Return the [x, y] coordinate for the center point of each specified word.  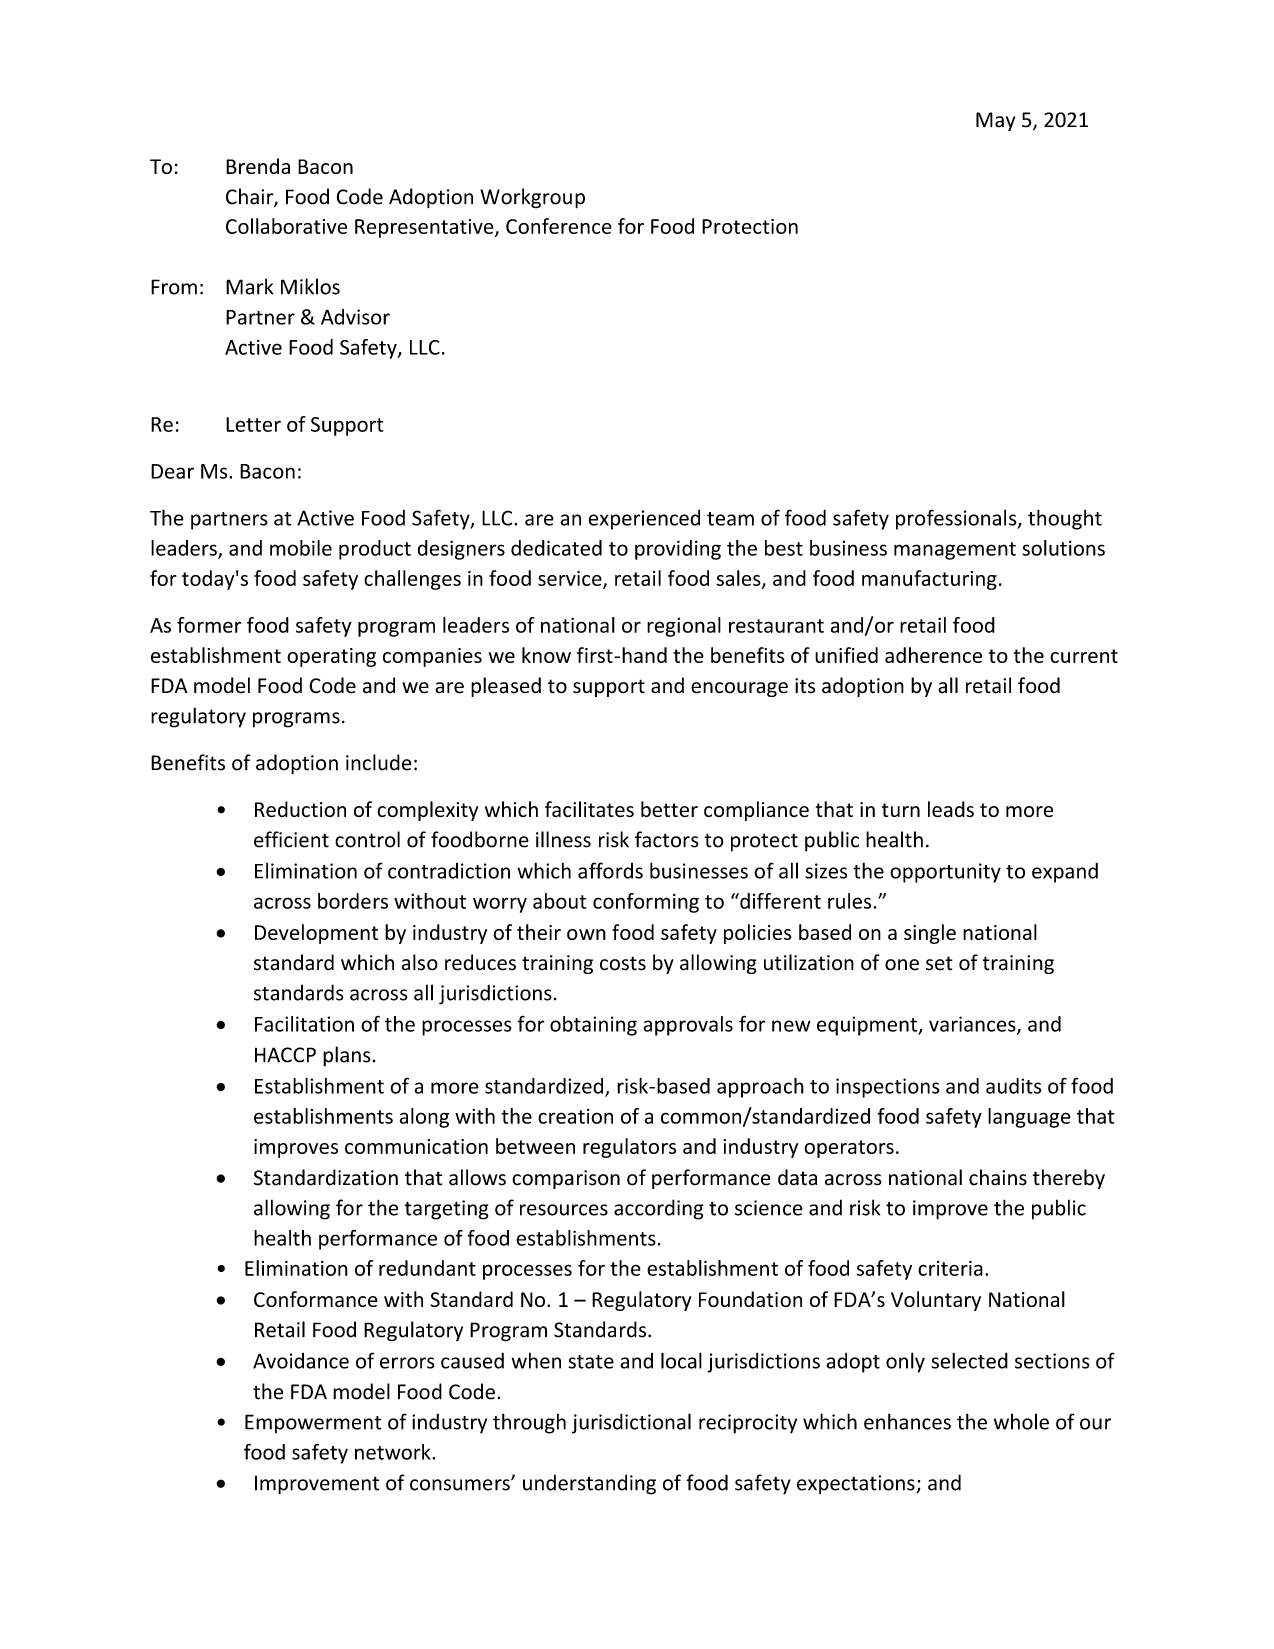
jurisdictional [631, 1423]
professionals [957, 519]
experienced [644, 520]
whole [1021, 1422]
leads [951, 809]
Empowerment [313, 1424]
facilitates [589, 809]
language [1029, 1118]
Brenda [258, 166]
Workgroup [532, 198]
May [995, 121]
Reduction [300, 809]
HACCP [285, 1055]
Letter [253, 424]
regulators [629, 1148]
